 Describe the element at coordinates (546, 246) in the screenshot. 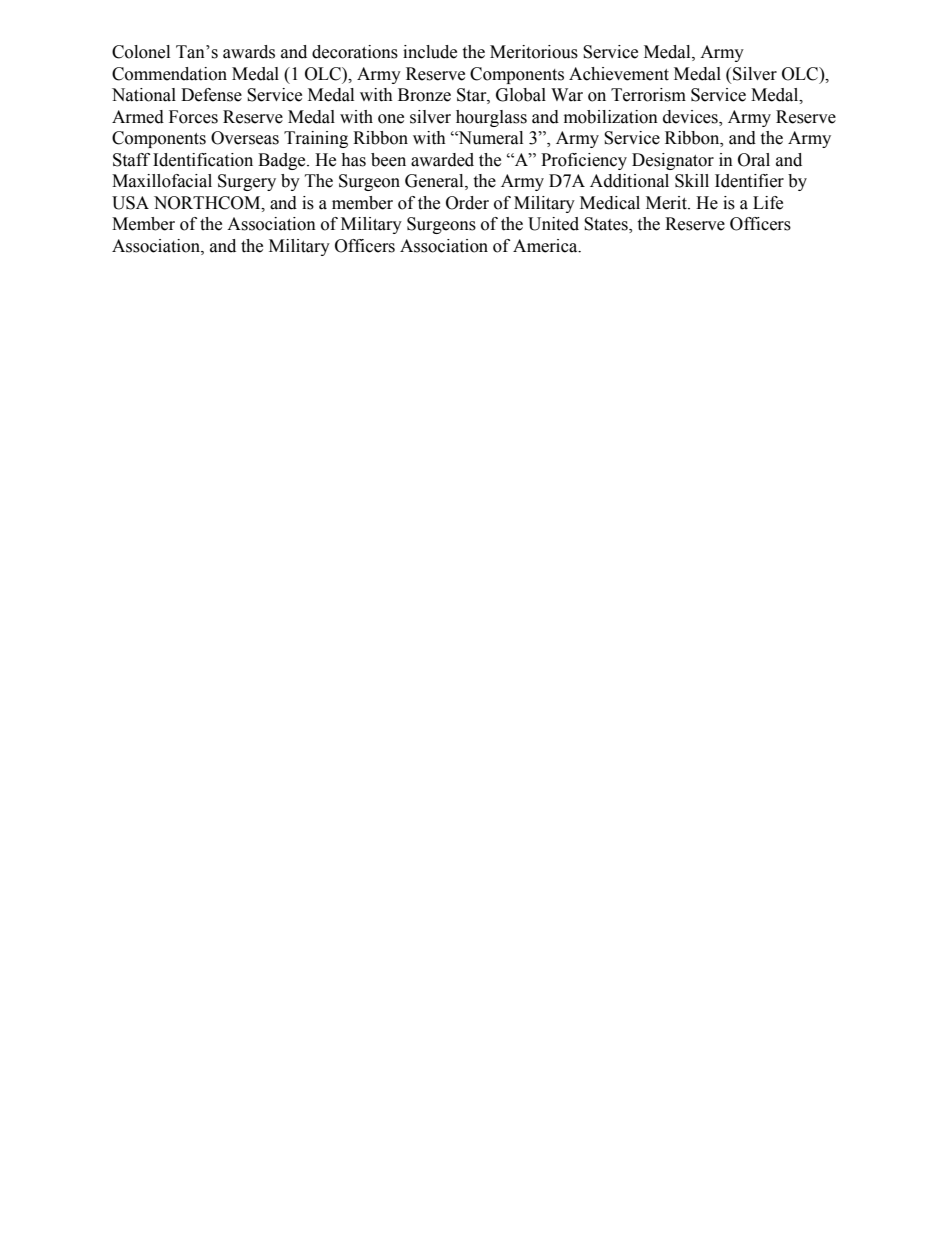

I see `America` at that location.
